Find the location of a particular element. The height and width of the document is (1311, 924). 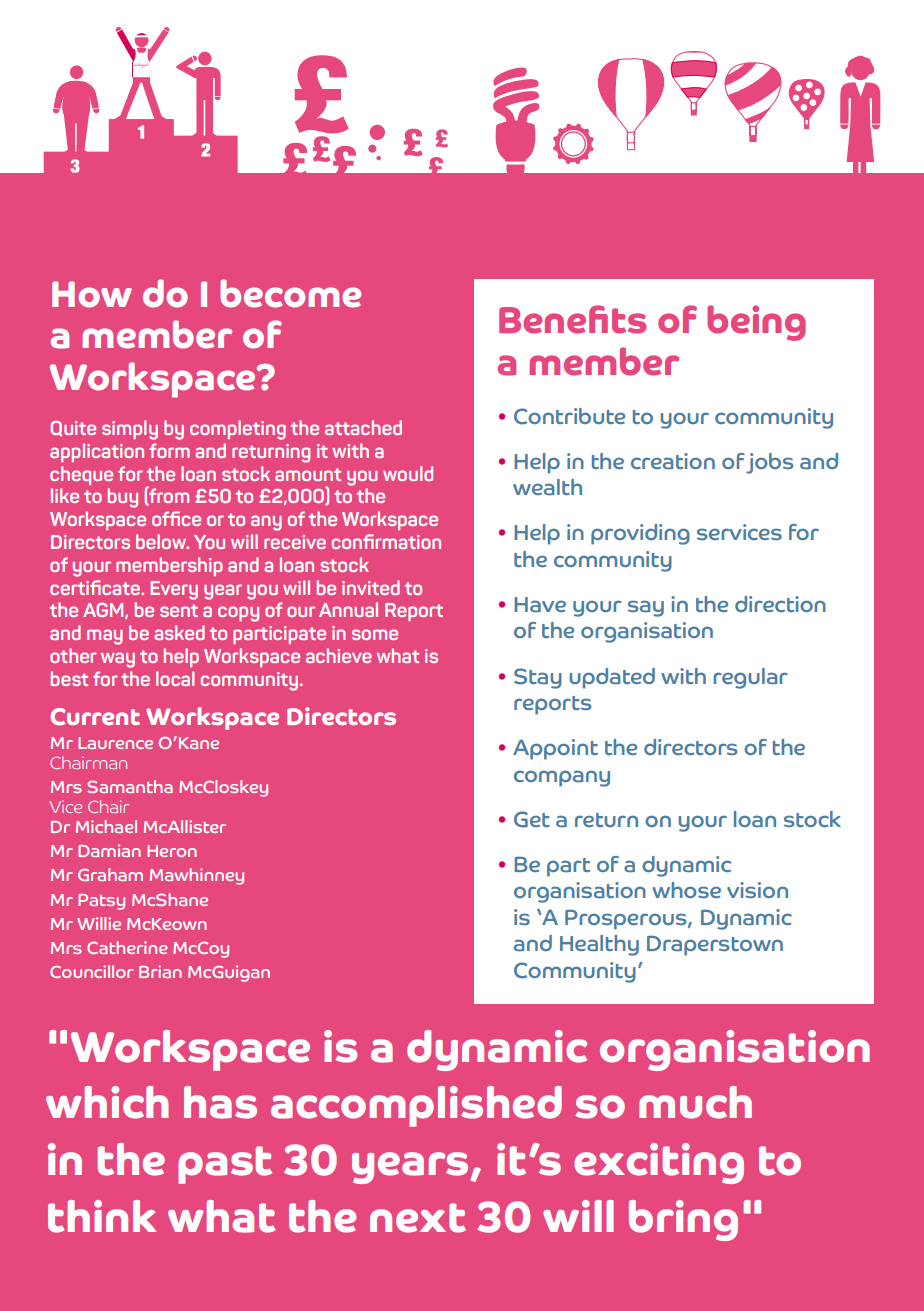

become is located at coordinates (290, 293).
